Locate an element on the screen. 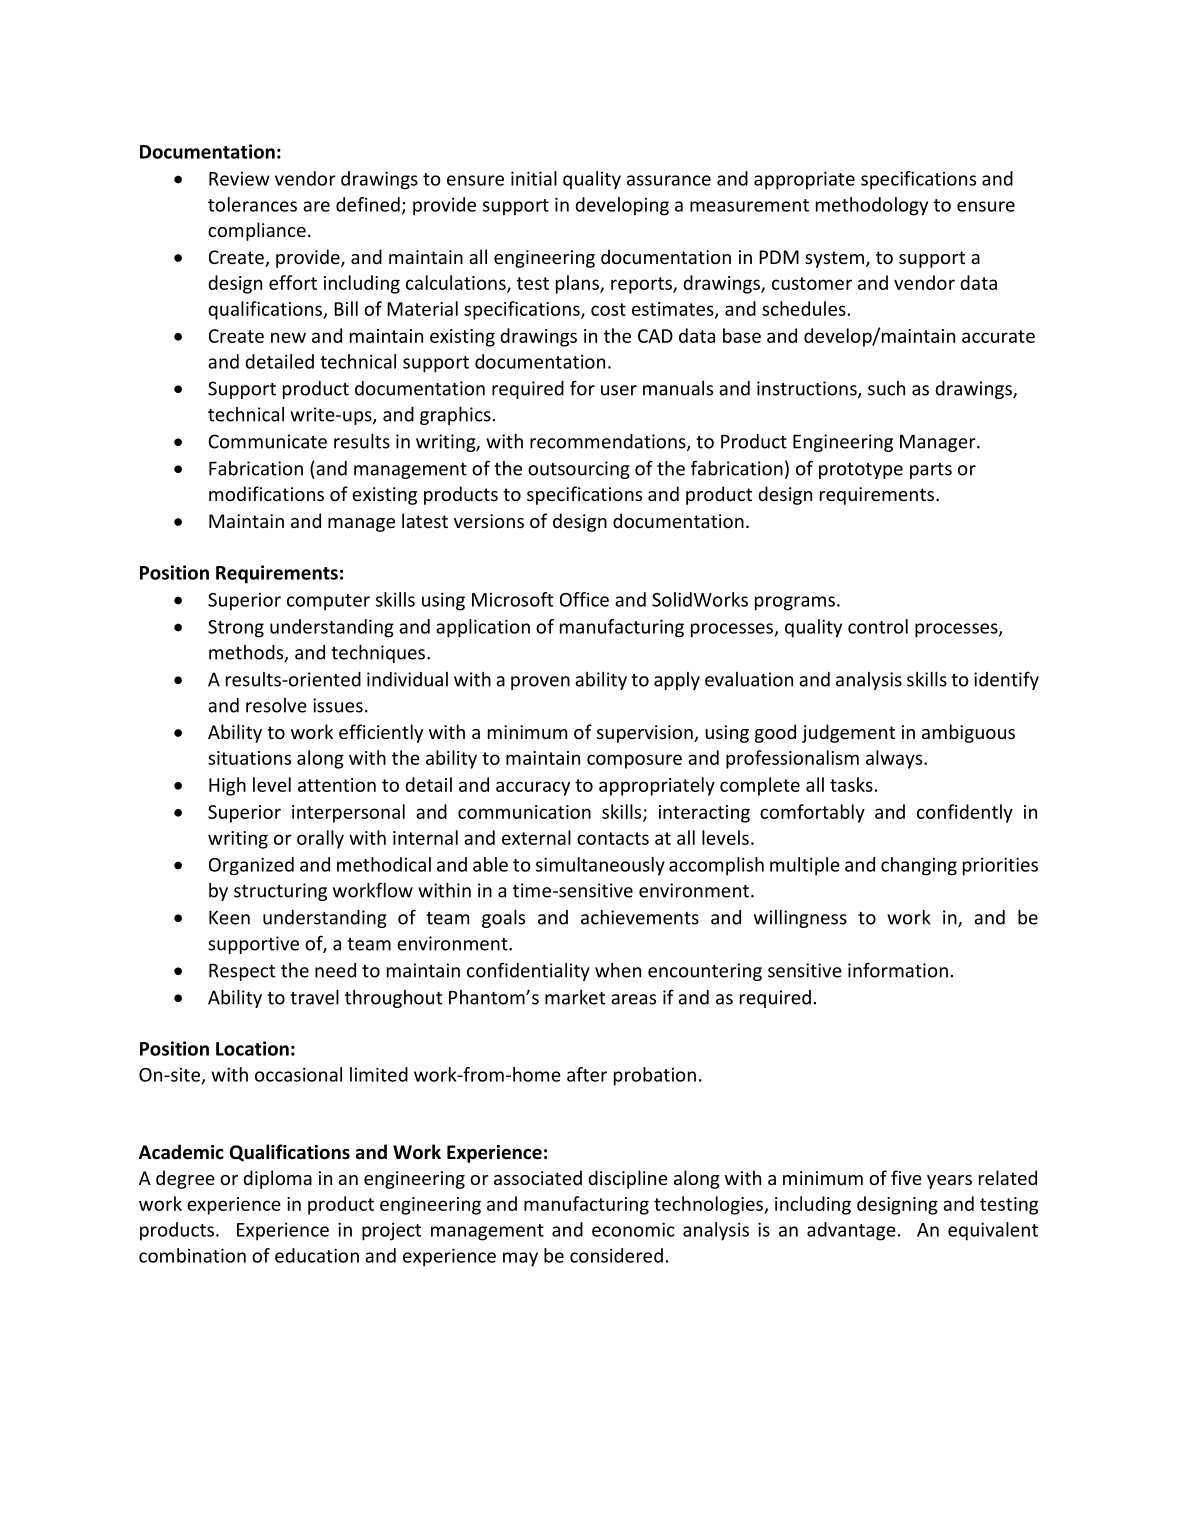 The image size is (1177, 1523). resolve is located at coordinates (276, 705).
